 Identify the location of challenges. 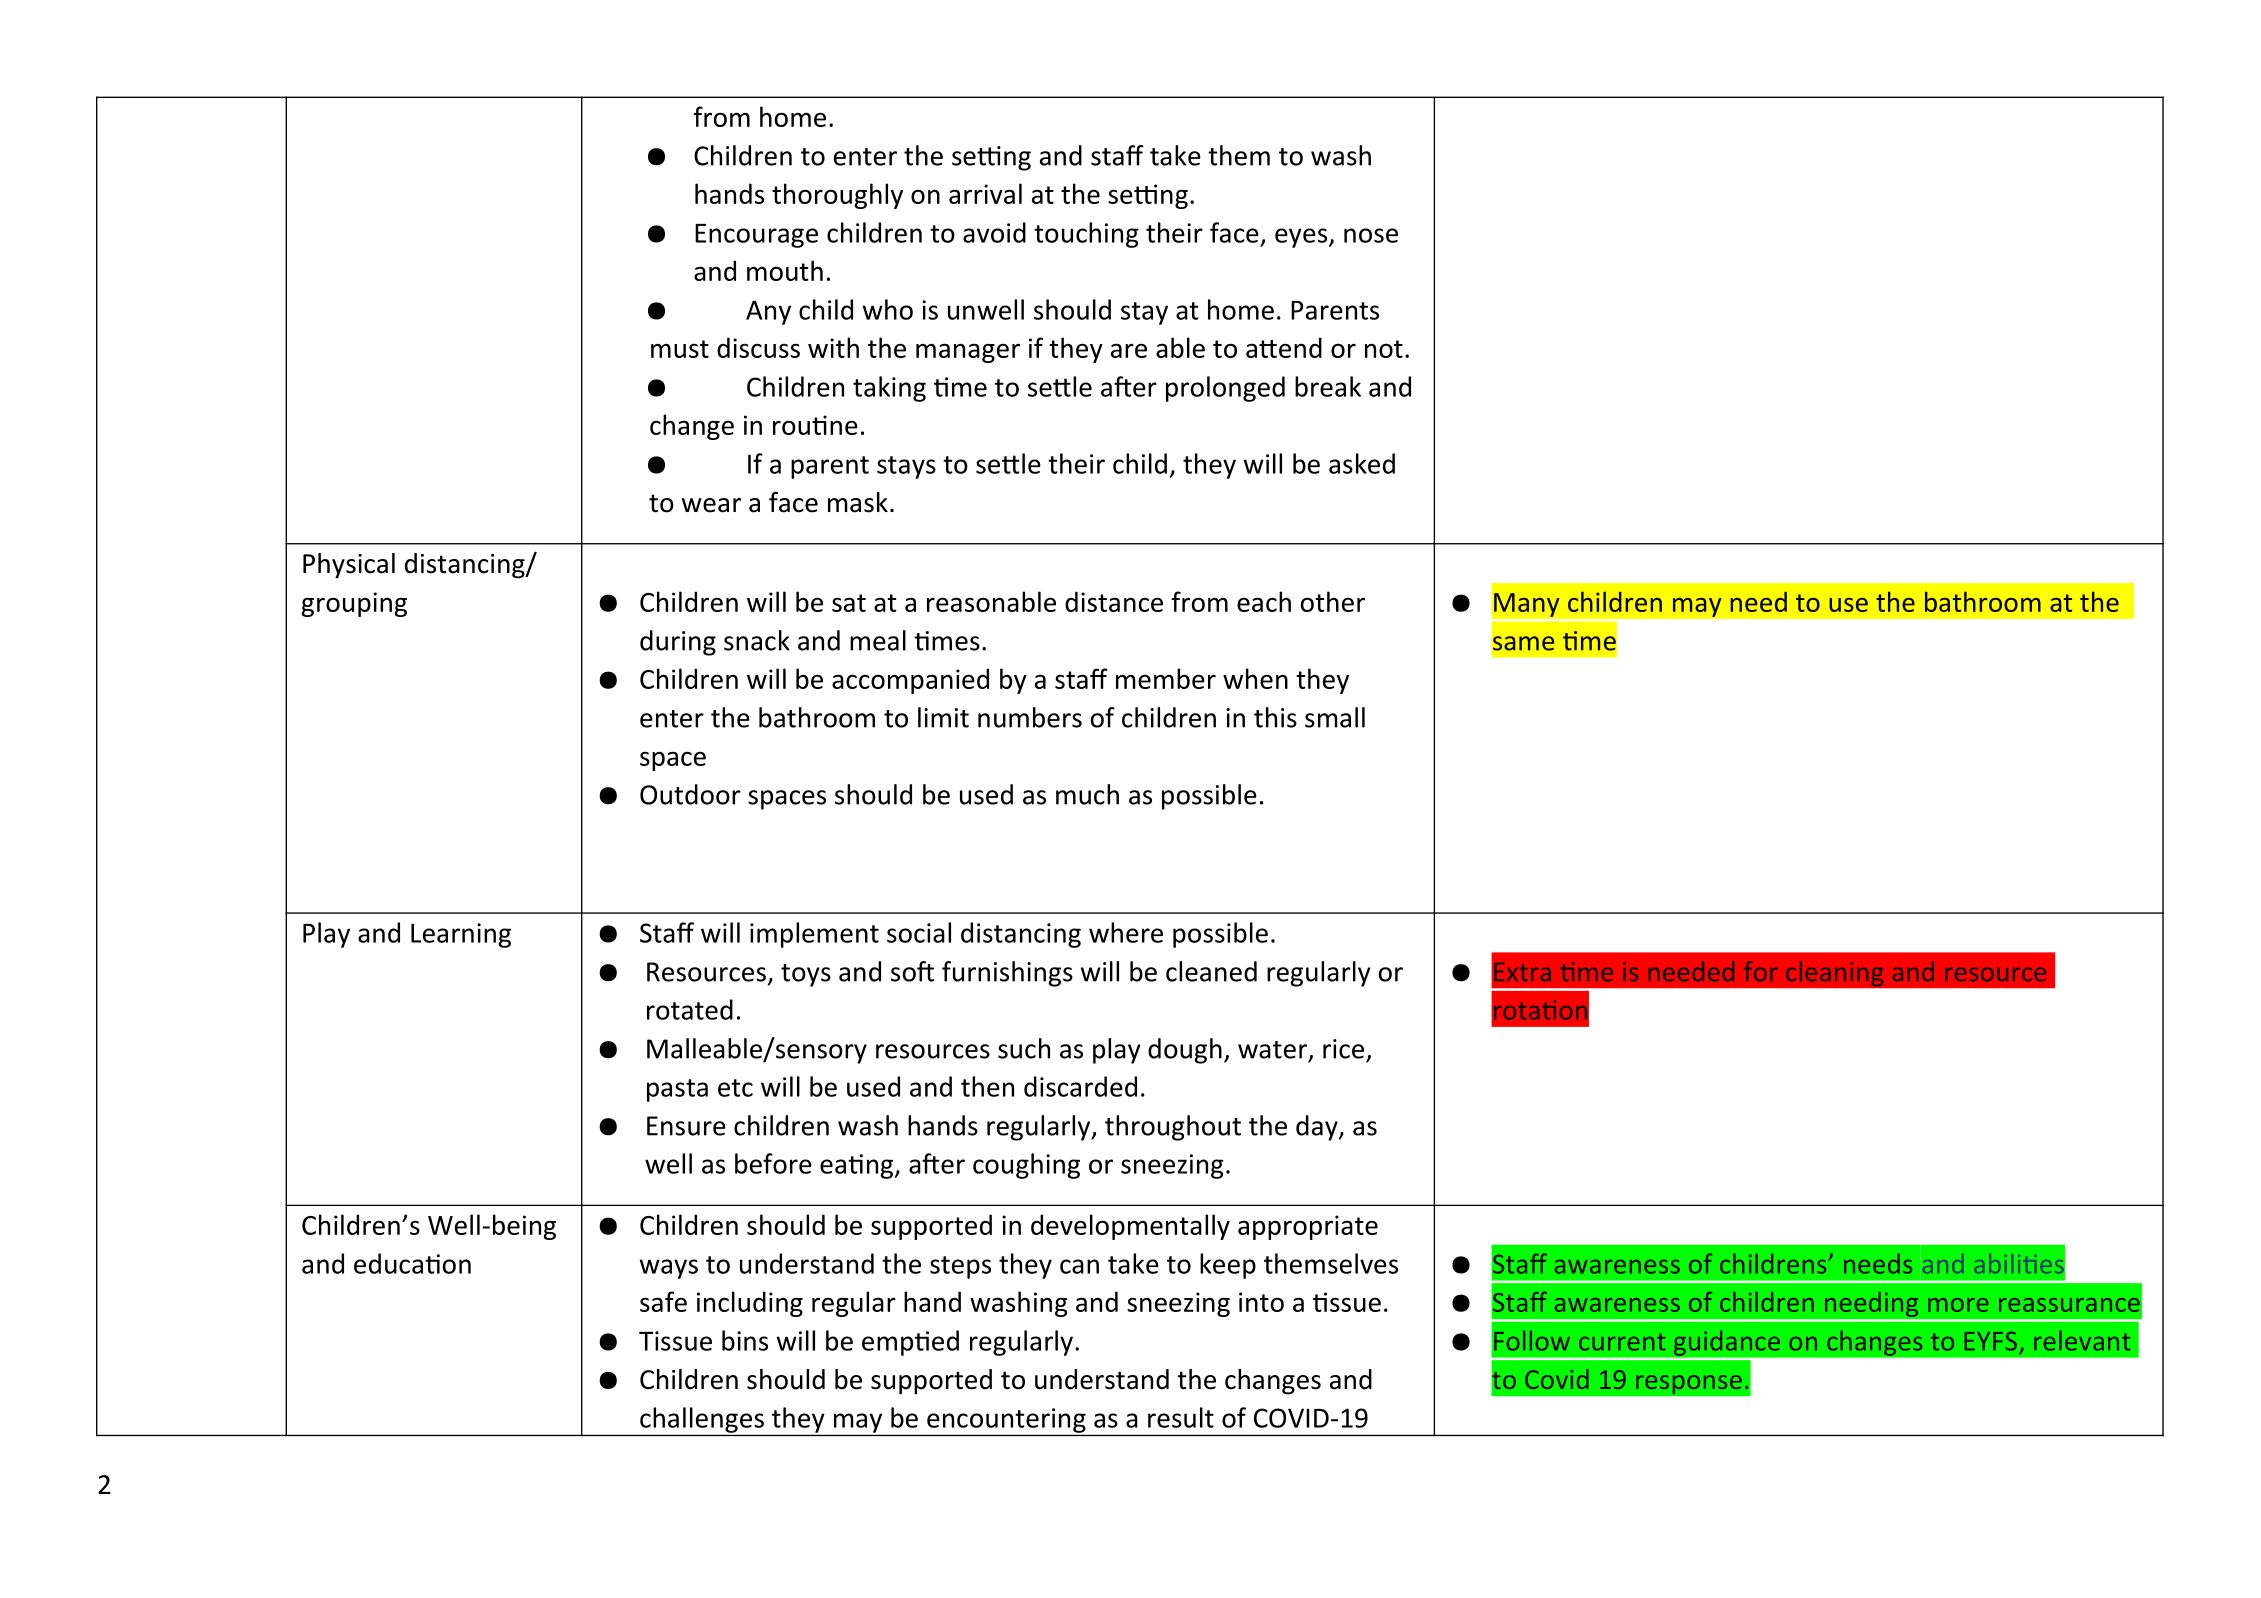
(702, 1420).
